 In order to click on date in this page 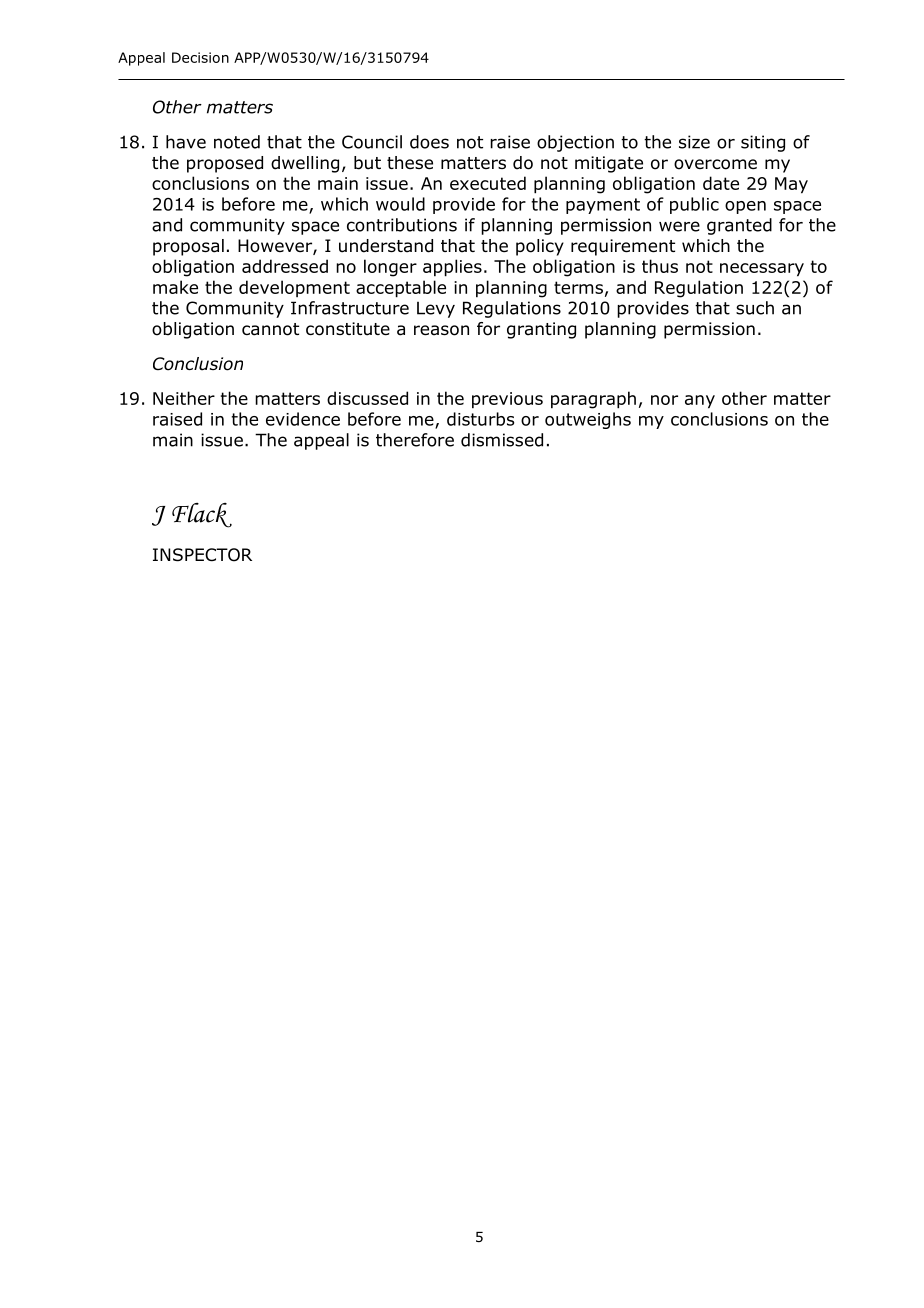, I will do `click(721, 183)`.
